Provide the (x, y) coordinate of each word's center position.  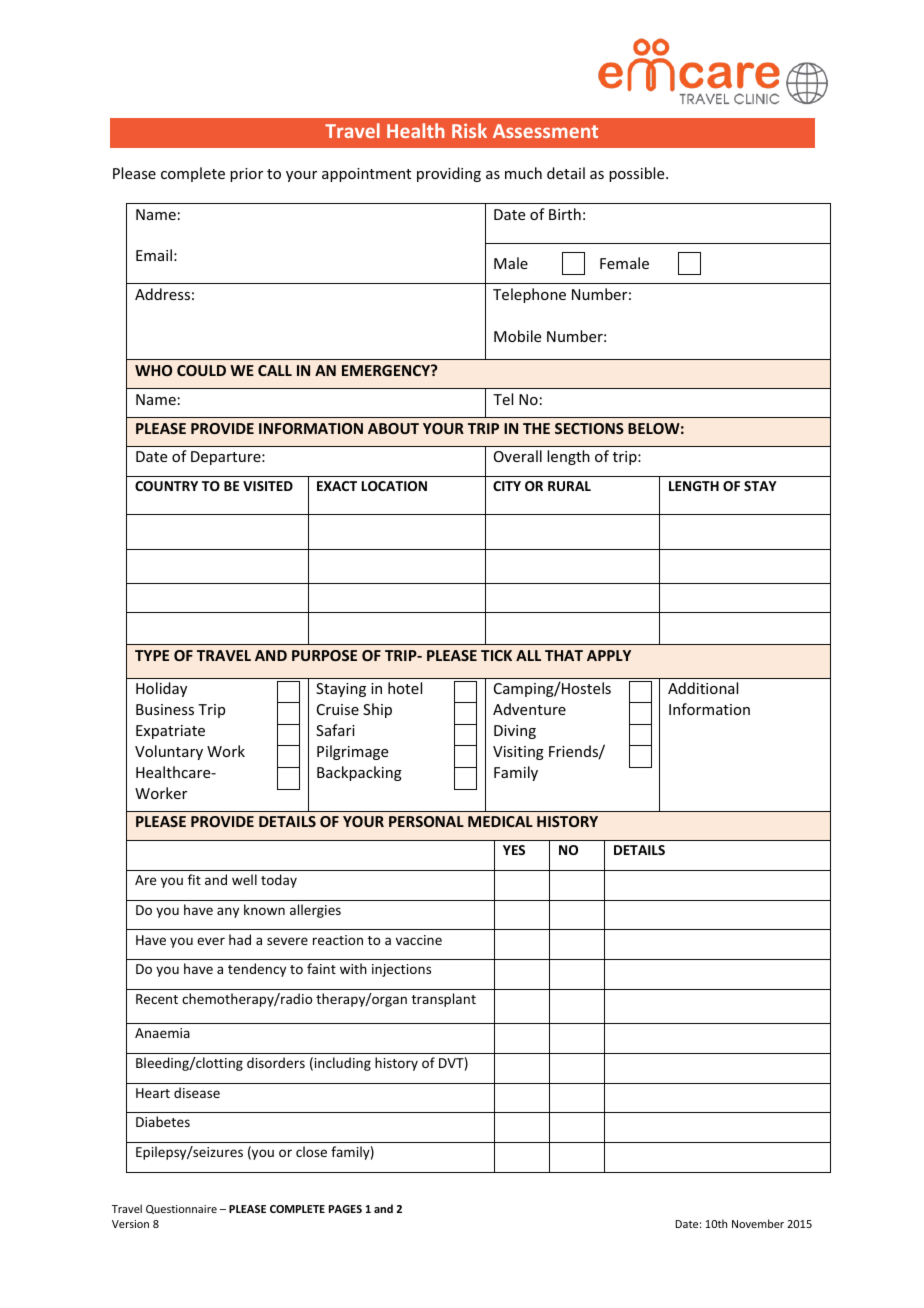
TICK (496, 655)
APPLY (609, 655)
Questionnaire (181, 1209)
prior (246, 175)
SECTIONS (589, 428)
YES (514, 850)
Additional (703, 688)
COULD (201, 370)
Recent (157, 999)
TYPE (152, 655)
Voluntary (169, 752)
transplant (444, 1000)
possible (638, 174)
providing (449, 174)
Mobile (517, 336)
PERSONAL (426, 821)
